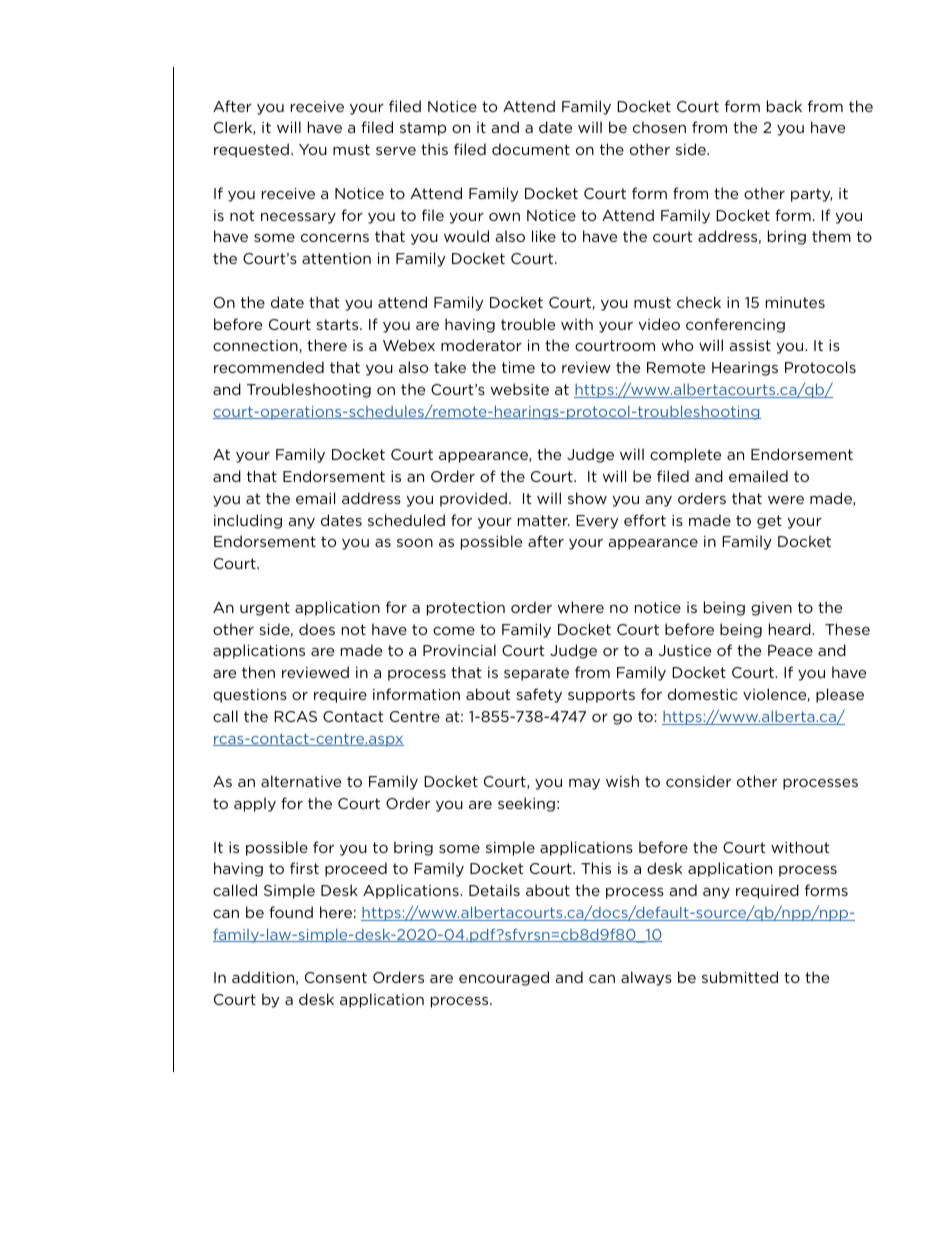  Describe the element at coordinates (840, 695) in the screenshot. I see `please` at that location.
